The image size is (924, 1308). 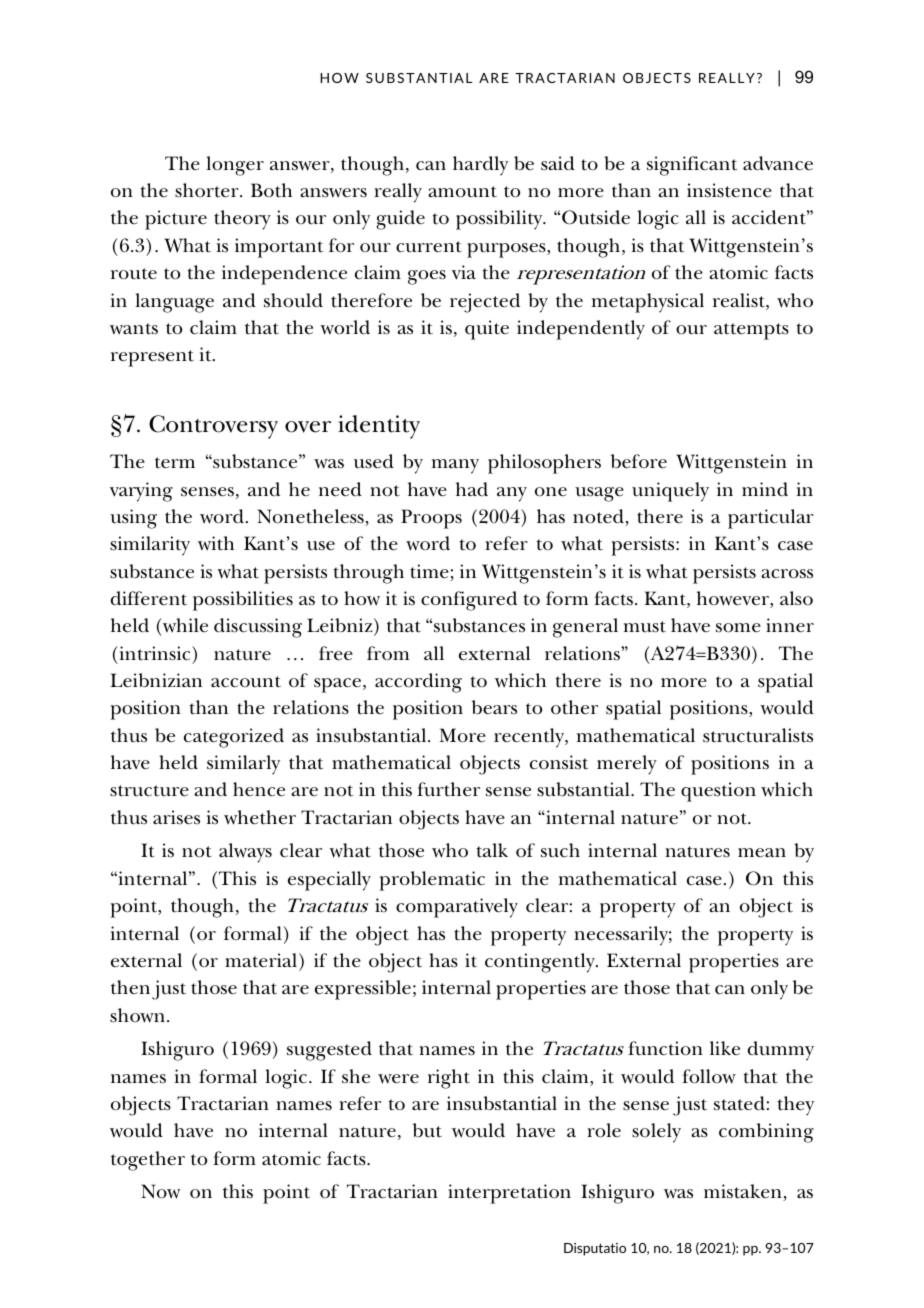 I want to click on some, so click(x=738, y=628).
